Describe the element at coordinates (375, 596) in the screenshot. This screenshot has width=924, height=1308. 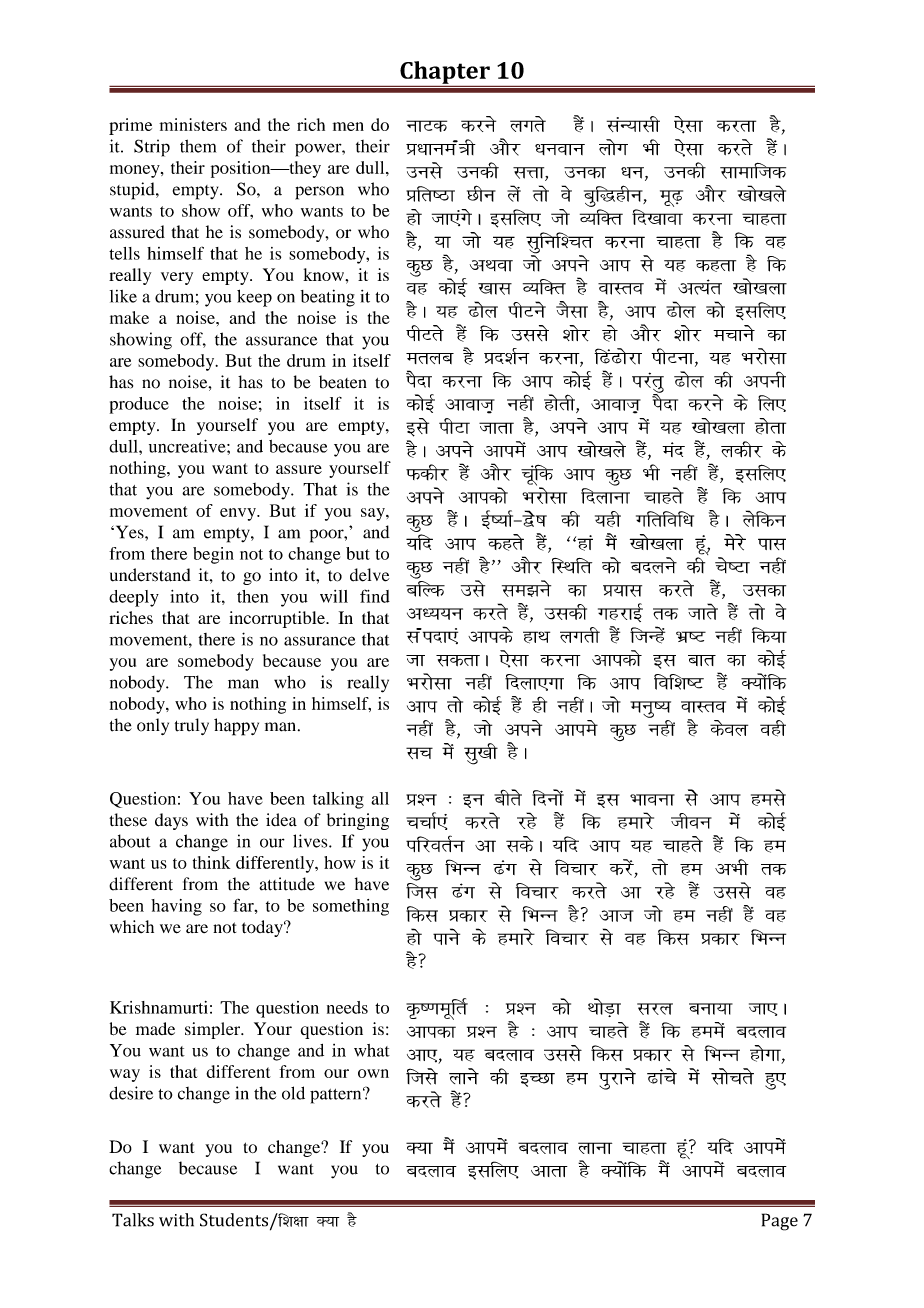
I see `find` at that location.
